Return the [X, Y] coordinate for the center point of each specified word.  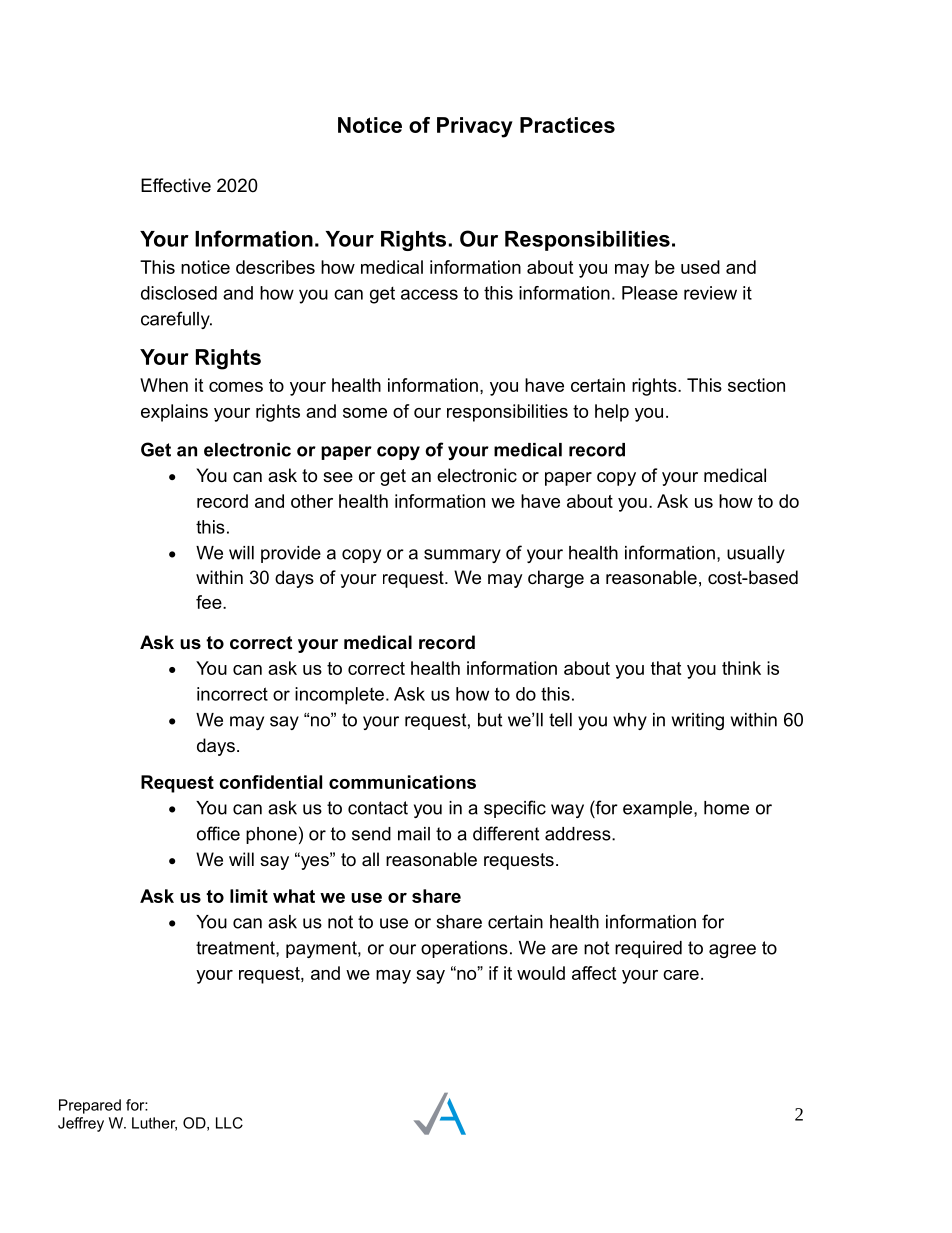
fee [210, 602]
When [164, 385]
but [490, 720]
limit [249, 896]
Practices [567, 125]
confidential [271, 782]
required [648, 949]
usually [756, 554]
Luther [154, 1124]
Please [650, 293]
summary [462, 556]
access [429, 294]
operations [464, 949]
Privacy [475, 127]
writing [698, 721]
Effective [176, 185]
